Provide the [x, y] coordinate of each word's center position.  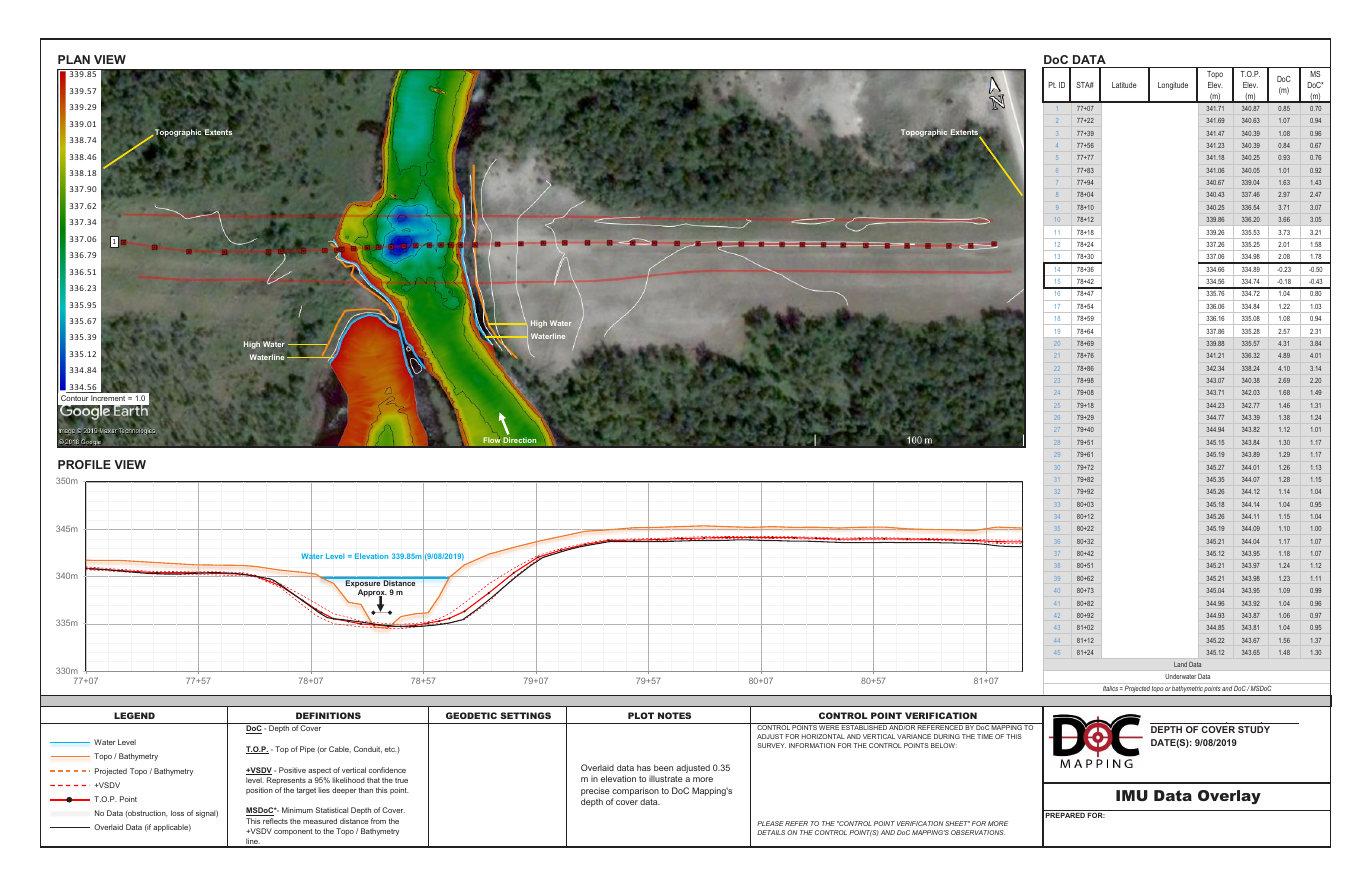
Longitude [1173, 86]
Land [1180, 664]
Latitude [1124, 85]
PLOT [641, 715]
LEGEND [134, 715]
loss [177, 813]
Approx [371, 593]
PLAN [74, 59]
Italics [1110, 688]
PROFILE [84, 464]
